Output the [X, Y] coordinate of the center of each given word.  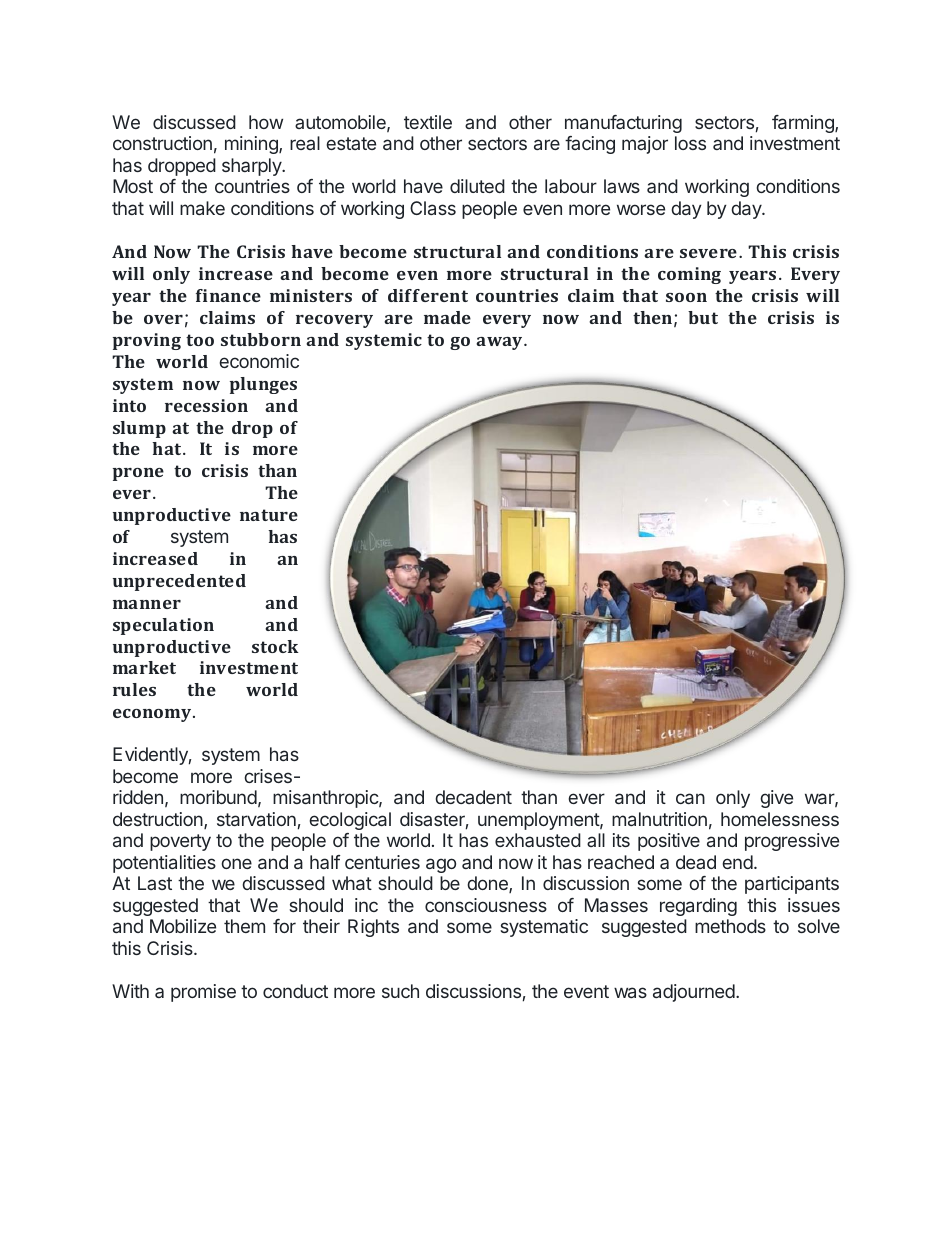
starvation [256, 819]
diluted [477, 186]
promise [203, 993]
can [690, 798]
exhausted [538, 840]
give [776, 799]
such [400, 991]
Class [433, 208]
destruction [159, 820]
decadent [473, 797]
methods [730, 926]
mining [252, 145]
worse [641, 209]
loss [690, 143]
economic [259, 361]
